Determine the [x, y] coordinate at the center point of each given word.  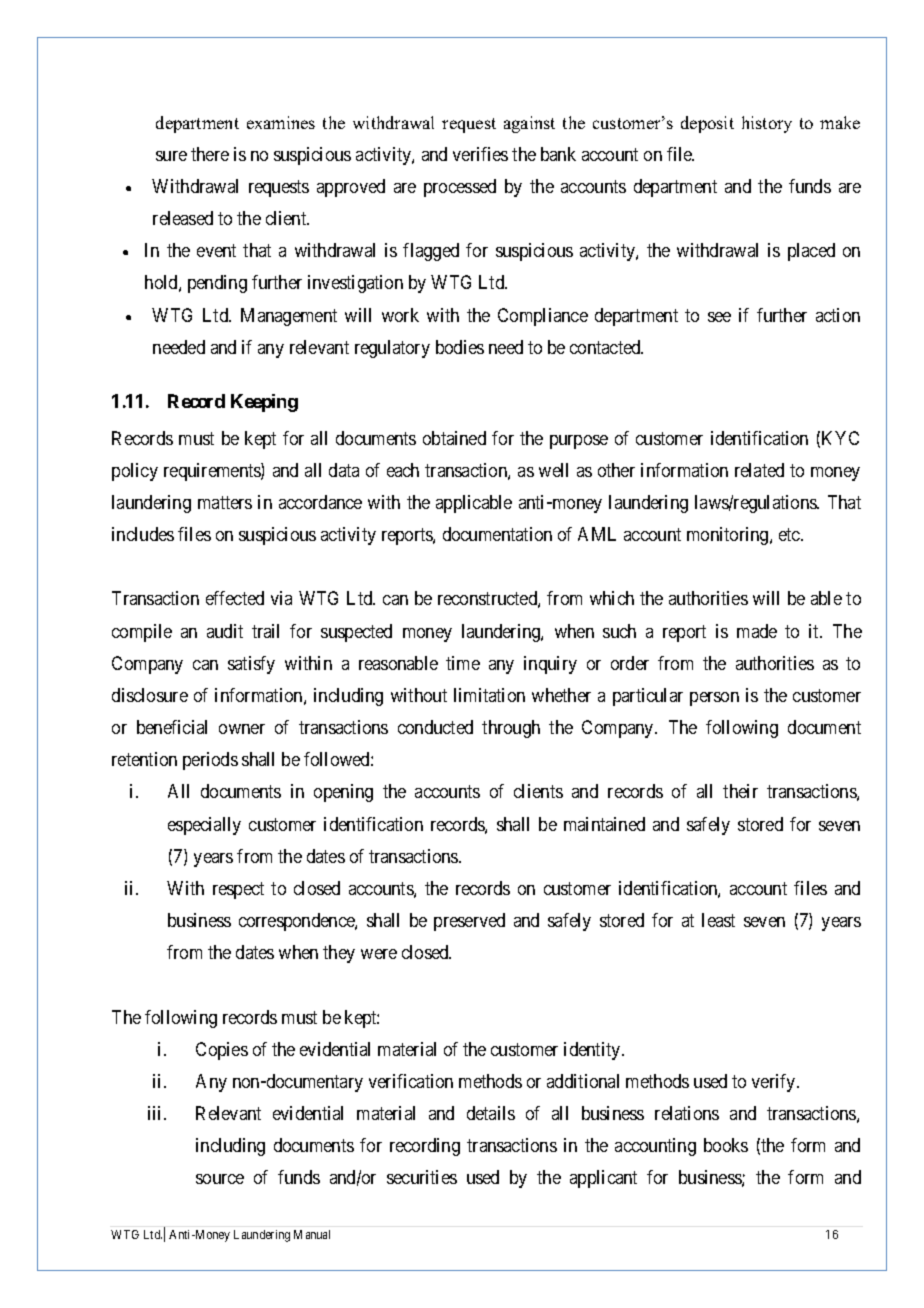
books [726, 1145]
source [220, 1179]
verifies [480, 154]
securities [422, 1177]
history [767, 124]
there [210, 154]
